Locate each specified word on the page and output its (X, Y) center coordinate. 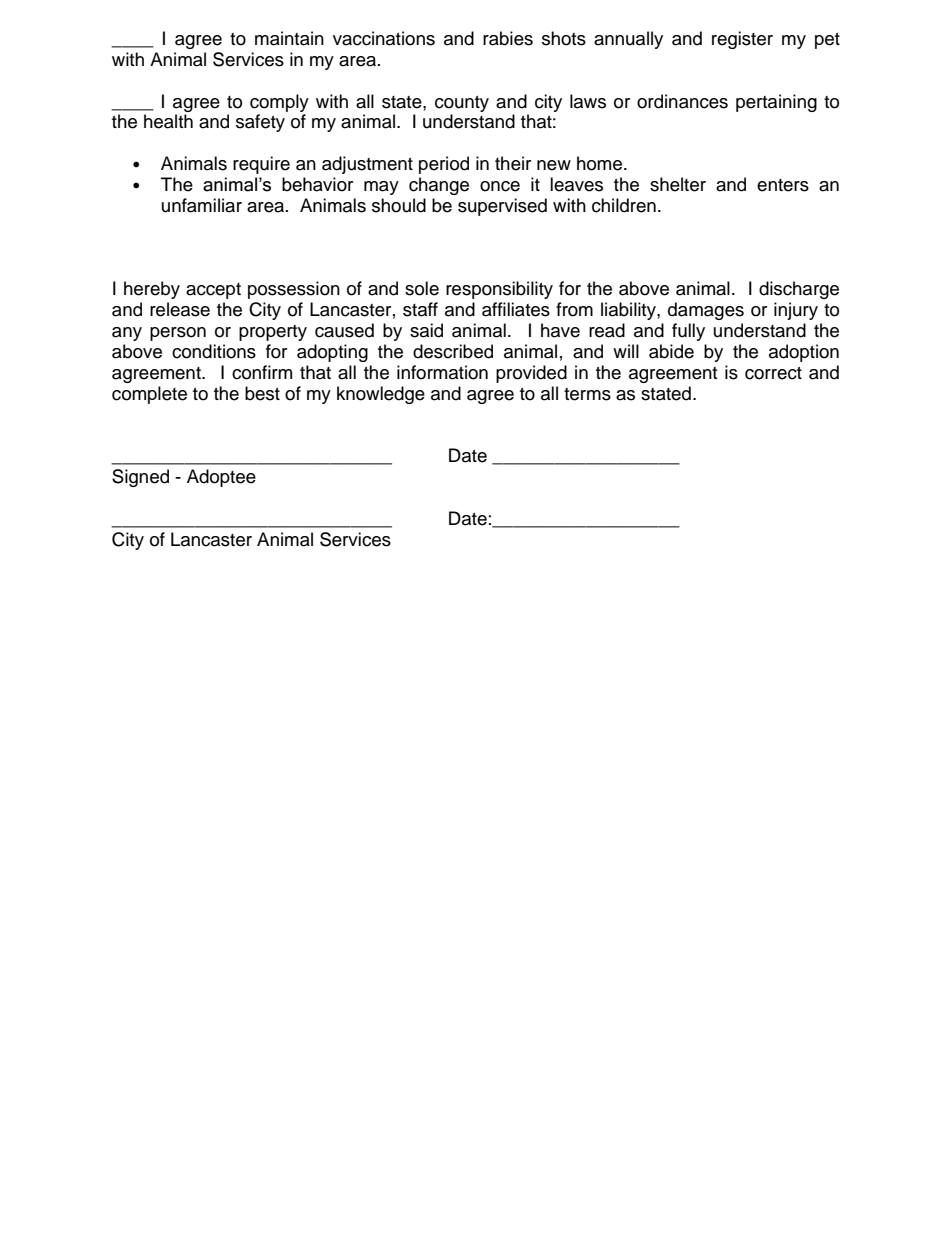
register (742, 40)
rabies (508, 38)
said (426, 330)
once (500, 186)
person (178, 334)
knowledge (381, 395)
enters (783, 185)
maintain (289, 38)
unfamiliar (202, 205)
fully (688, 332)
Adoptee (221, 478)
